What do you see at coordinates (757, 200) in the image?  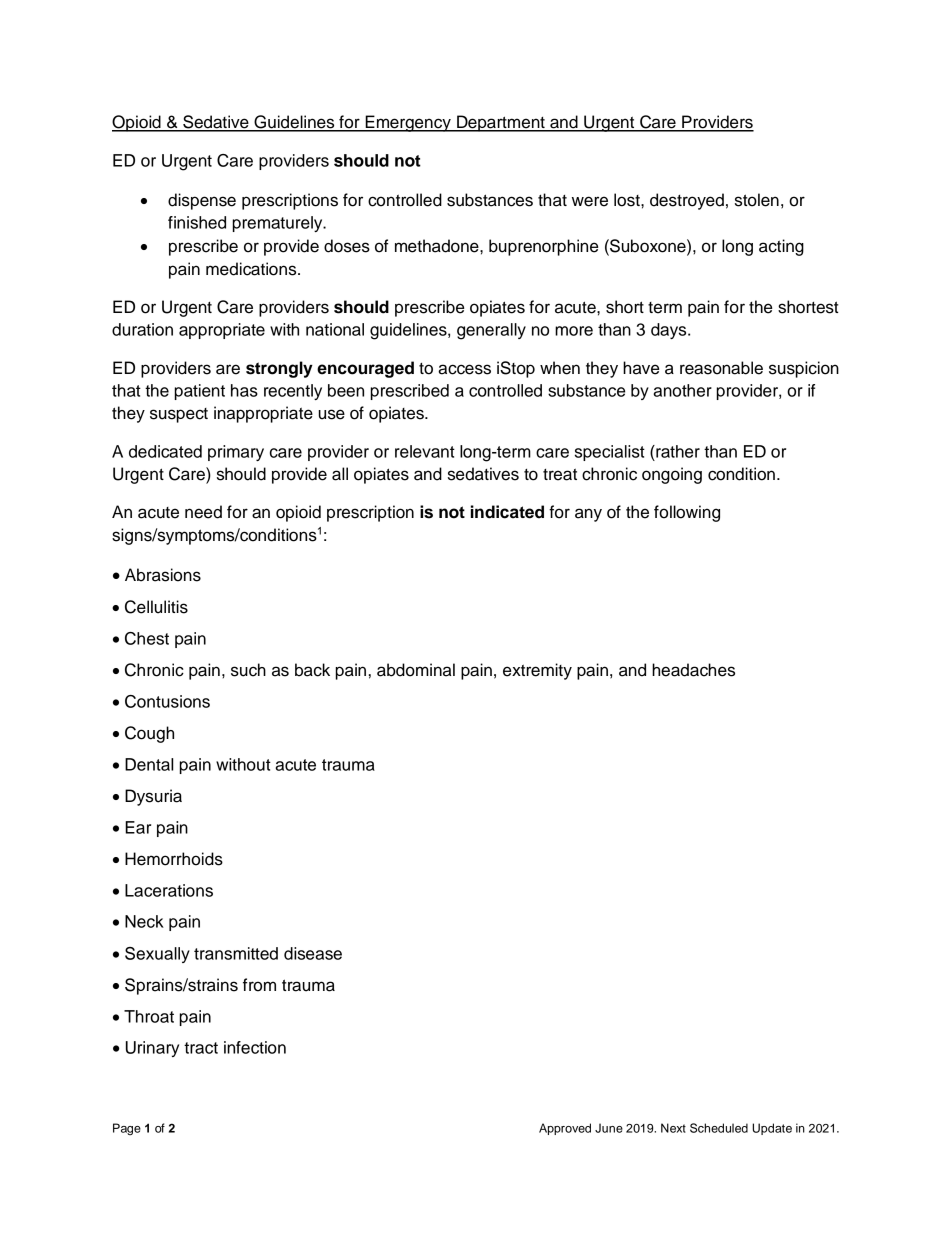 I see `stolen` at bounding box center [757, 200].
